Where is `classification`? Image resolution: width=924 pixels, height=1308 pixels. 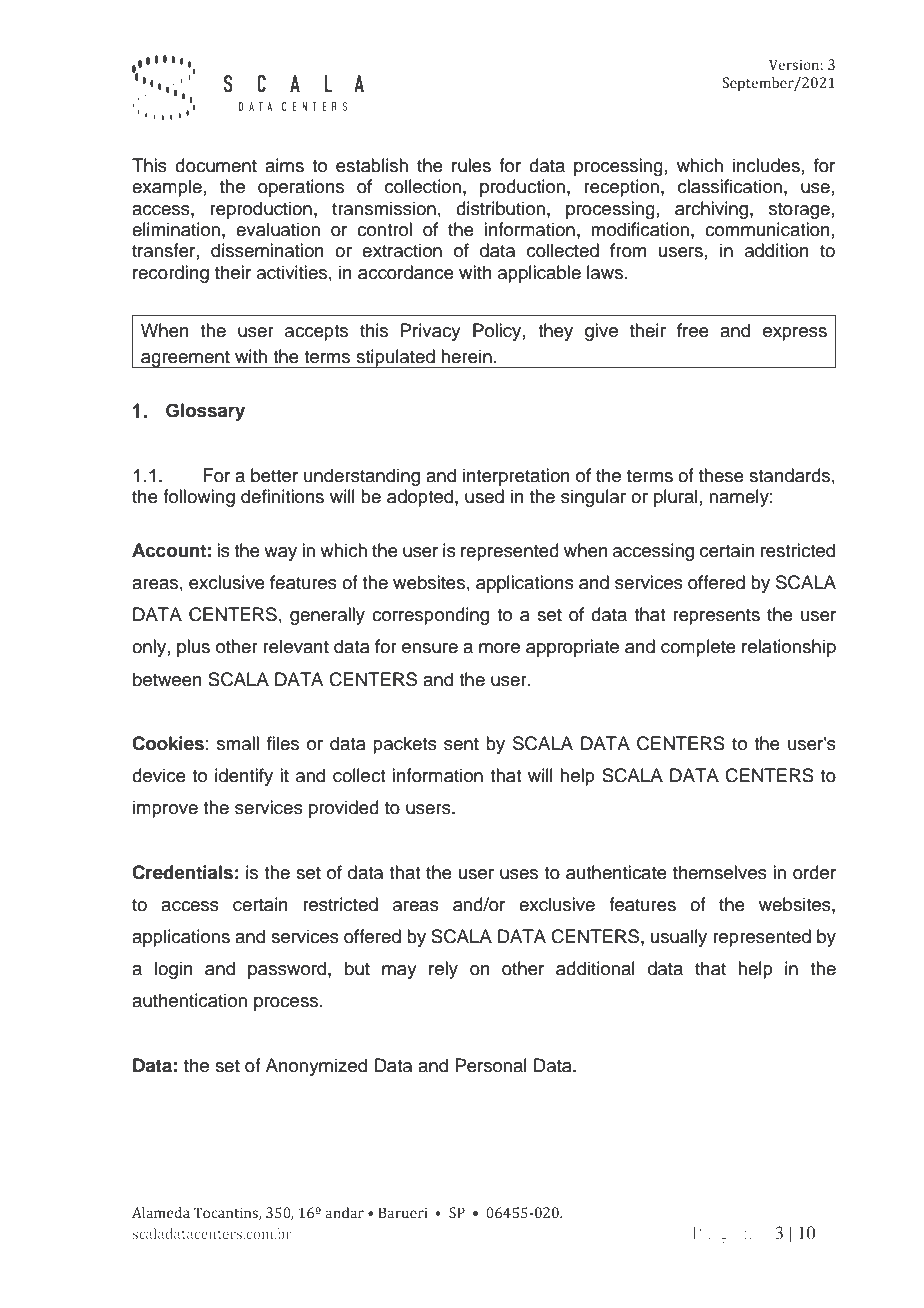
classification is located at coordinates (730, 186).
